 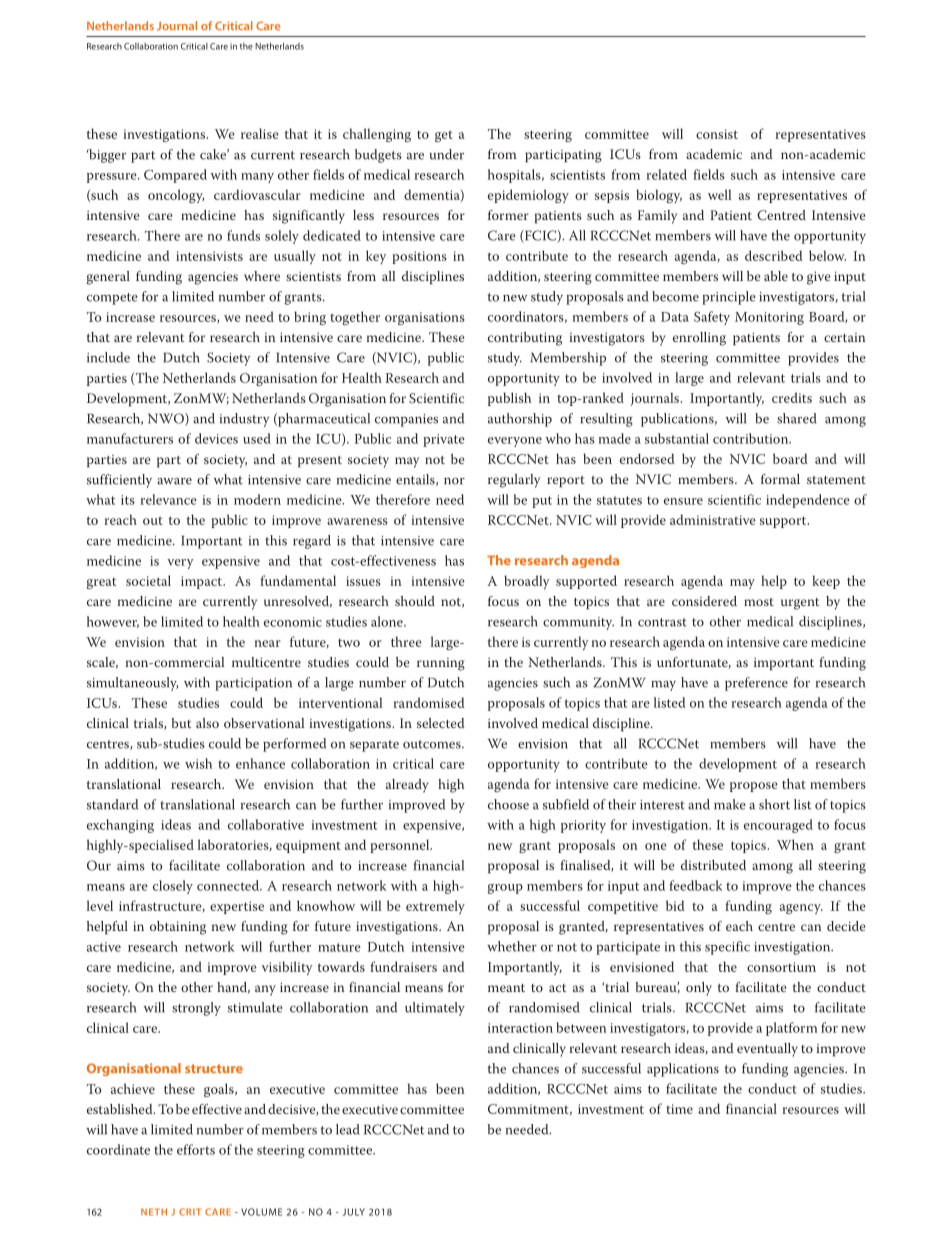 What do you see at coordinates (196, 1149) in the screenshot?
I see `efforts` at bounding box center [196, 1149].
